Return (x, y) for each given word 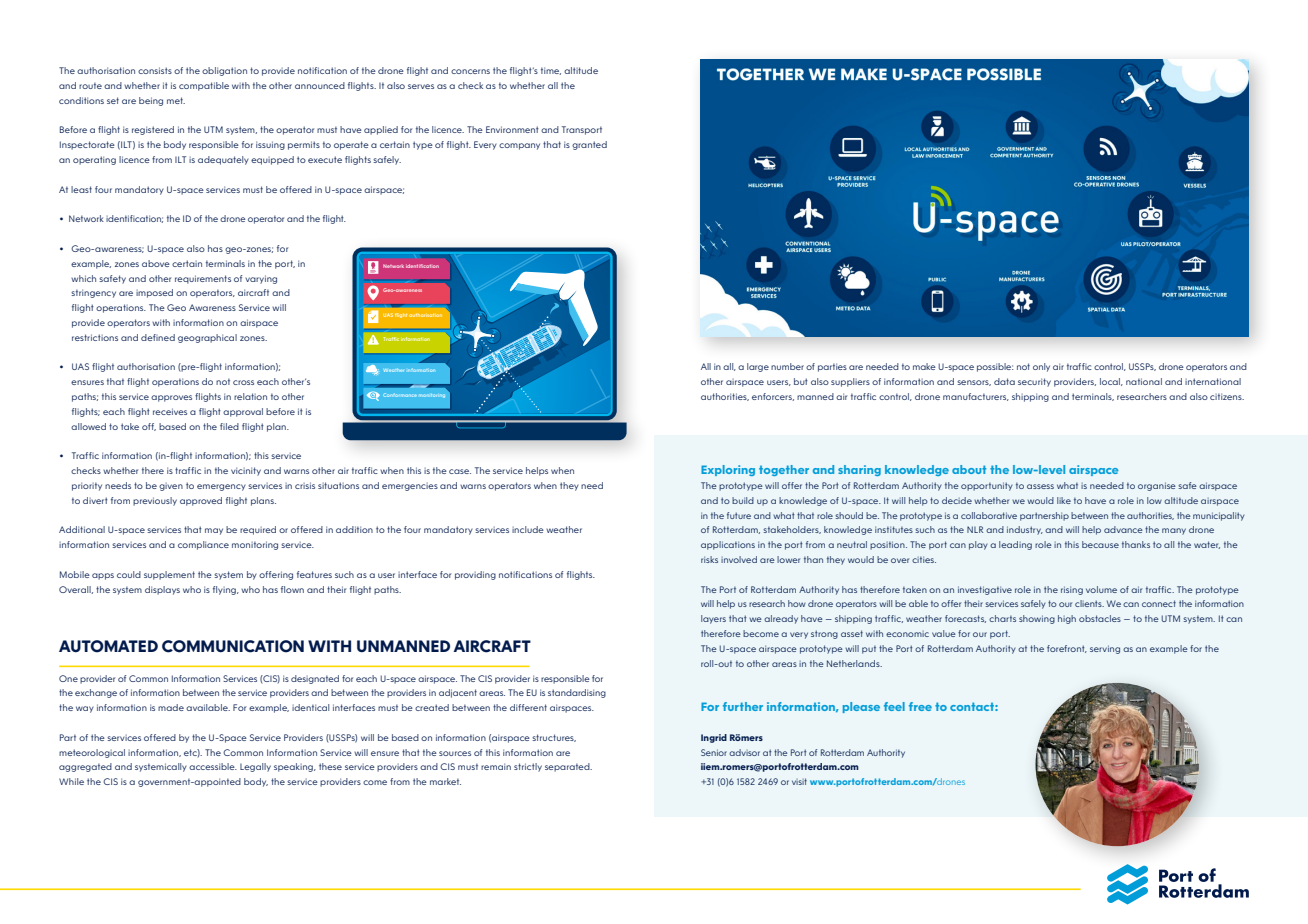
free (920, 706)
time (551, 71)
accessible (213, 766)
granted (589, 145)
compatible (204, 86)
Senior (714, 752)
